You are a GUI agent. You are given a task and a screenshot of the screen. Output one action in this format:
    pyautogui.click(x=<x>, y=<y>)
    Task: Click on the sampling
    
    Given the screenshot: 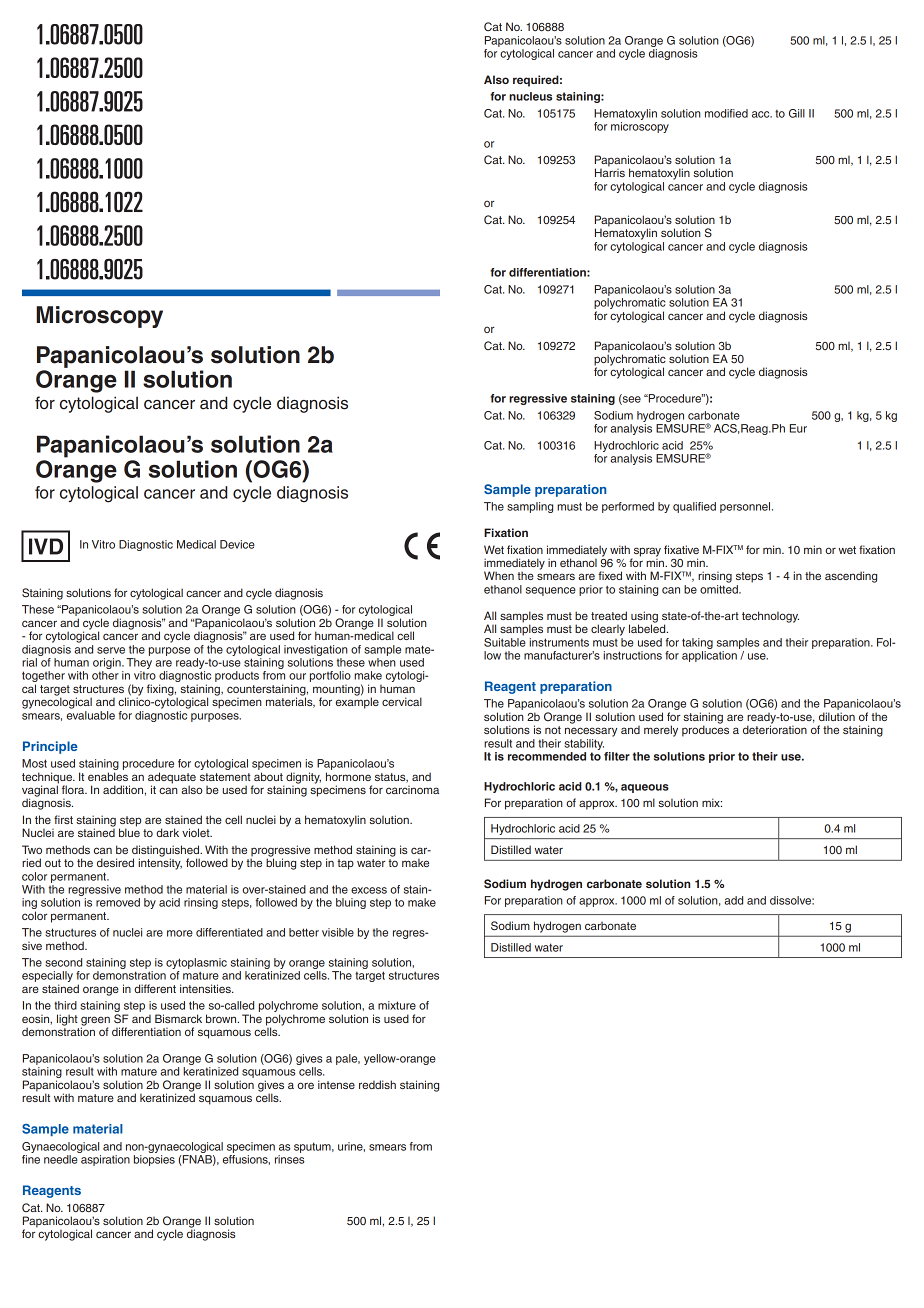 What is the action you would take?
    pyautogui.click(x=530, y=507)
